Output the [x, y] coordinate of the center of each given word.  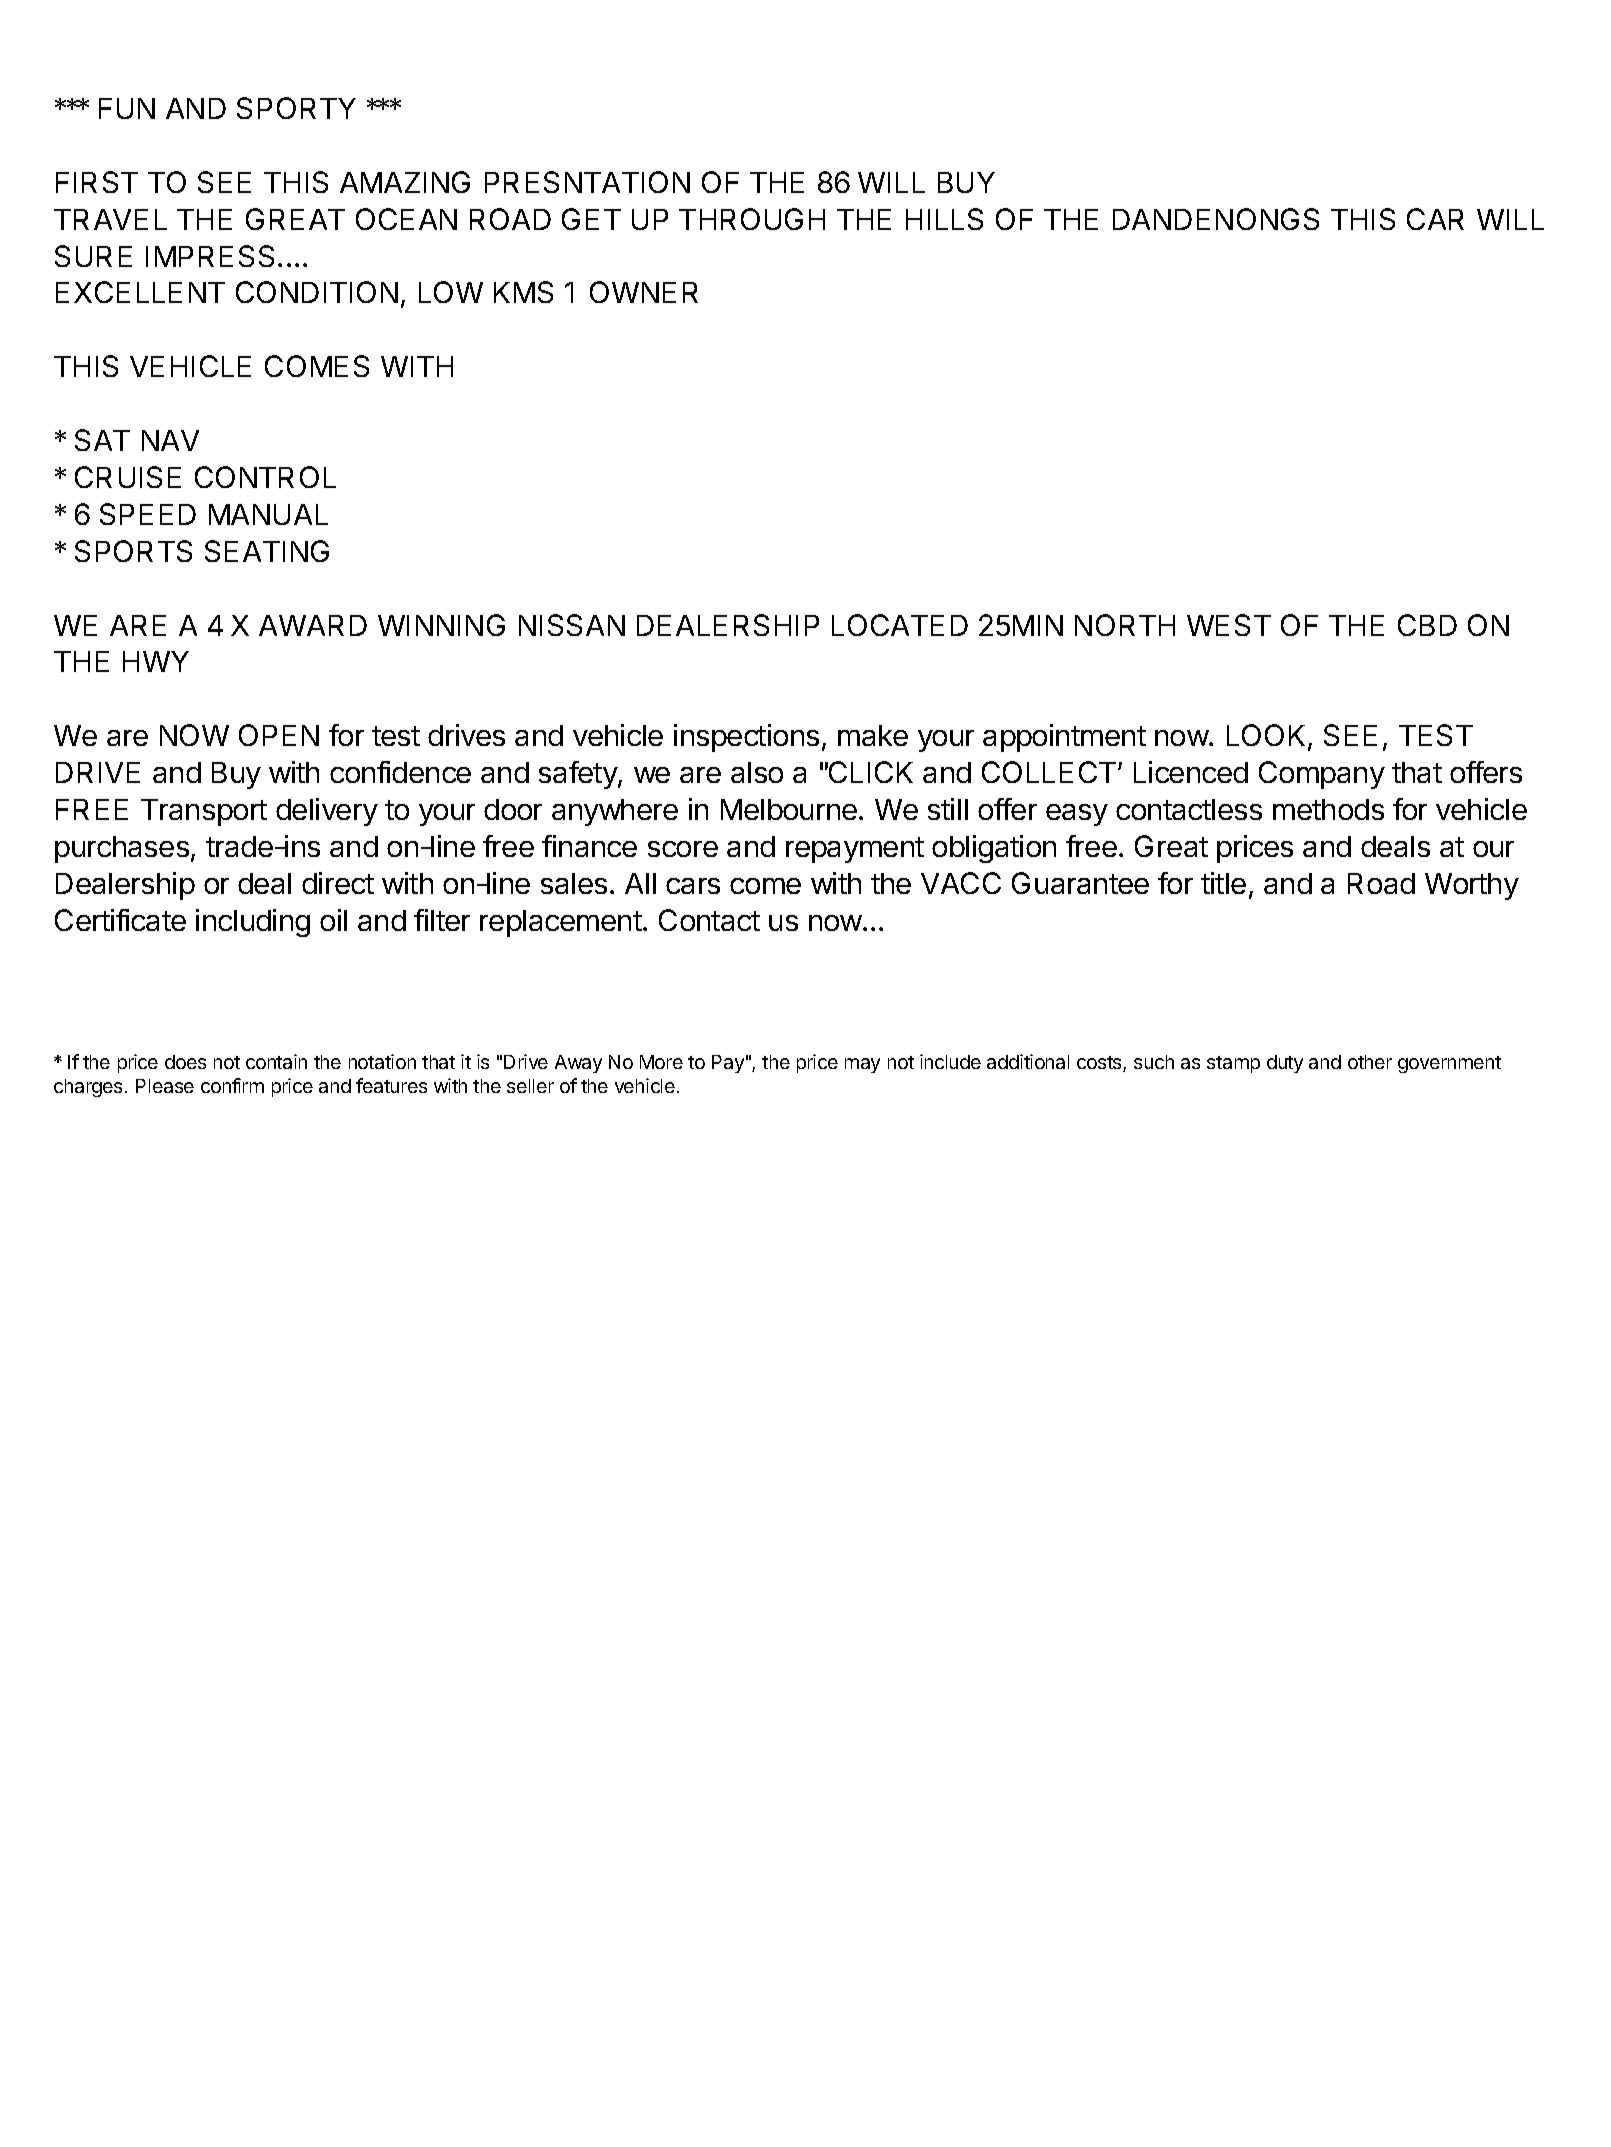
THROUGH [752, 219]
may [862, 1065]
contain [276, 1061]
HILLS [944, 219]
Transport [204, 812]
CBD [1427, 625]
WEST [1229, 625]
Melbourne [789, 809]
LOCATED [900, 625]
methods [1328, 809]
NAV [170, 440]
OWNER [644, 292]
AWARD [313, 625]
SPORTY [296, 108]
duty [1285, 1064]
